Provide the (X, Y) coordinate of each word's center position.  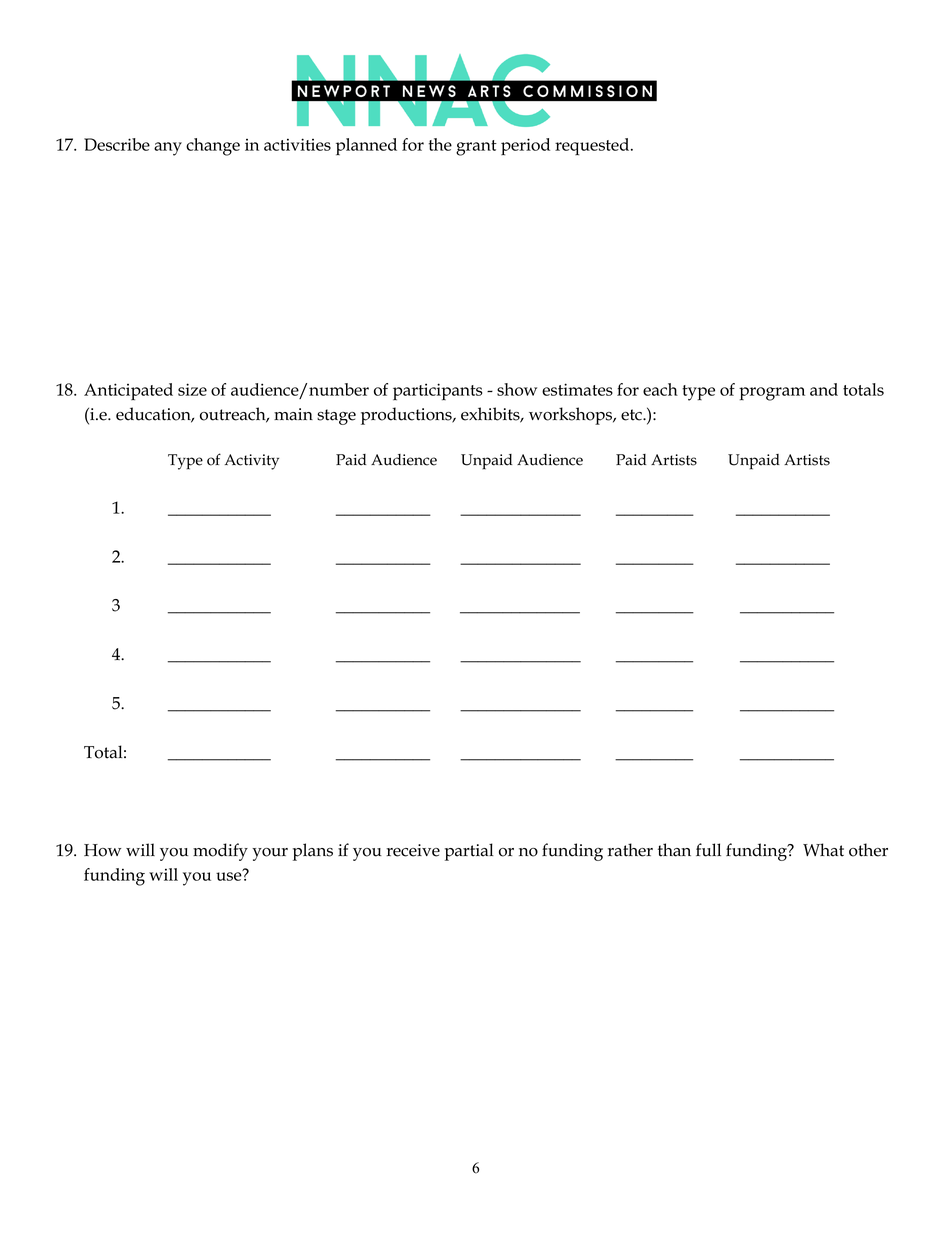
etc (632, 415)
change (213, 147)
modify (220, 852)
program (772, 394)
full (708, 850)
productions (407, 416)
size (192, 389)
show (517, 389)
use (230, 875)
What (823, 850)
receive (413, 850)
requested (593, 147)
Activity (252, 462)
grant (476, 148)
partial (469, 852)
